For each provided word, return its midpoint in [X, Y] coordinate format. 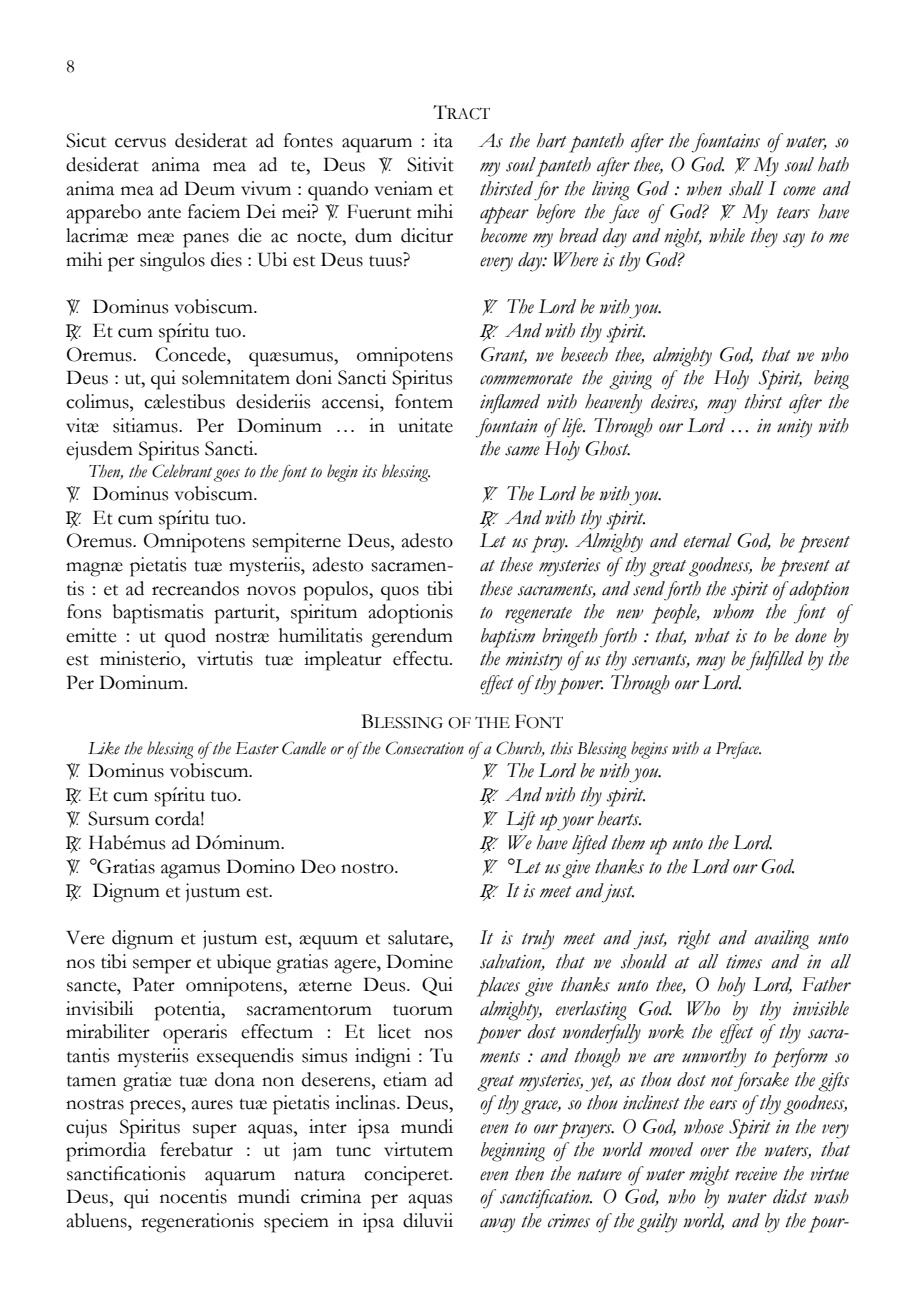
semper [162, 966]
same [522, 451]
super [215, 1131]
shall [746, 188]
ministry [534, 661]
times [744, 962]
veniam [403, 188]
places [498, 987]
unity [794, 428]
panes [206, 240]
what [712, 635]
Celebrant [182, 471]
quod [185, 638]
